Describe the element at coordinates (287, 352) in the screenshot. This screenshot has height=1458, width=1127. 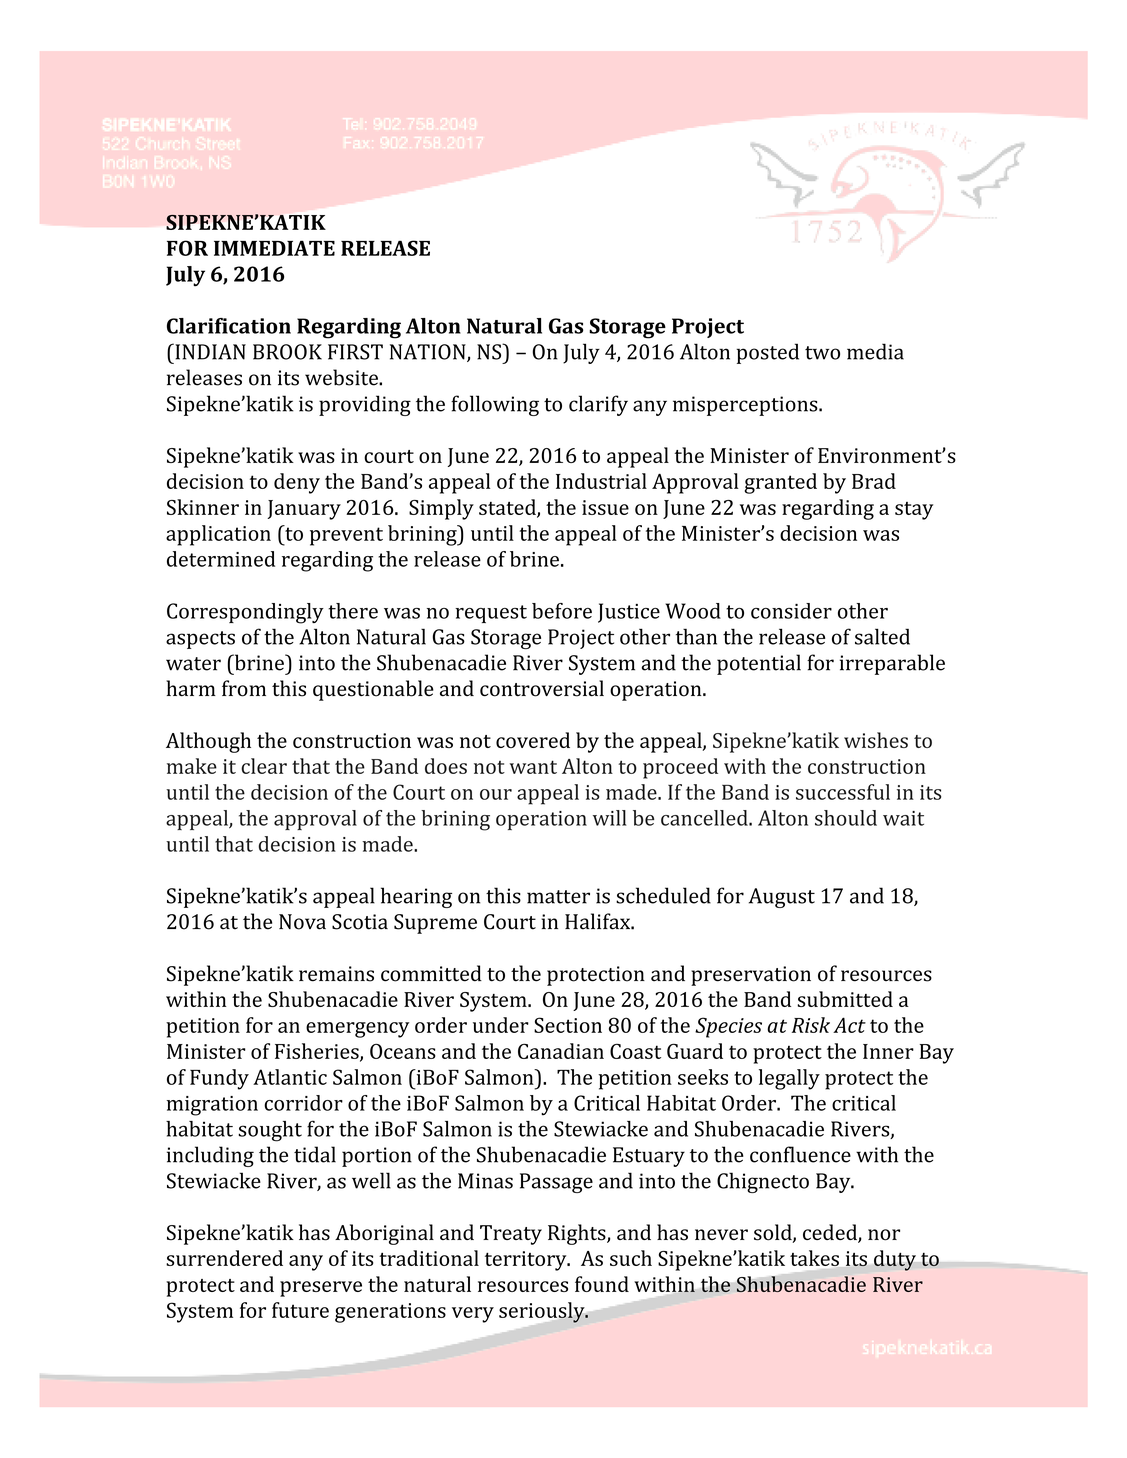
I see `BROOK` at that location.
